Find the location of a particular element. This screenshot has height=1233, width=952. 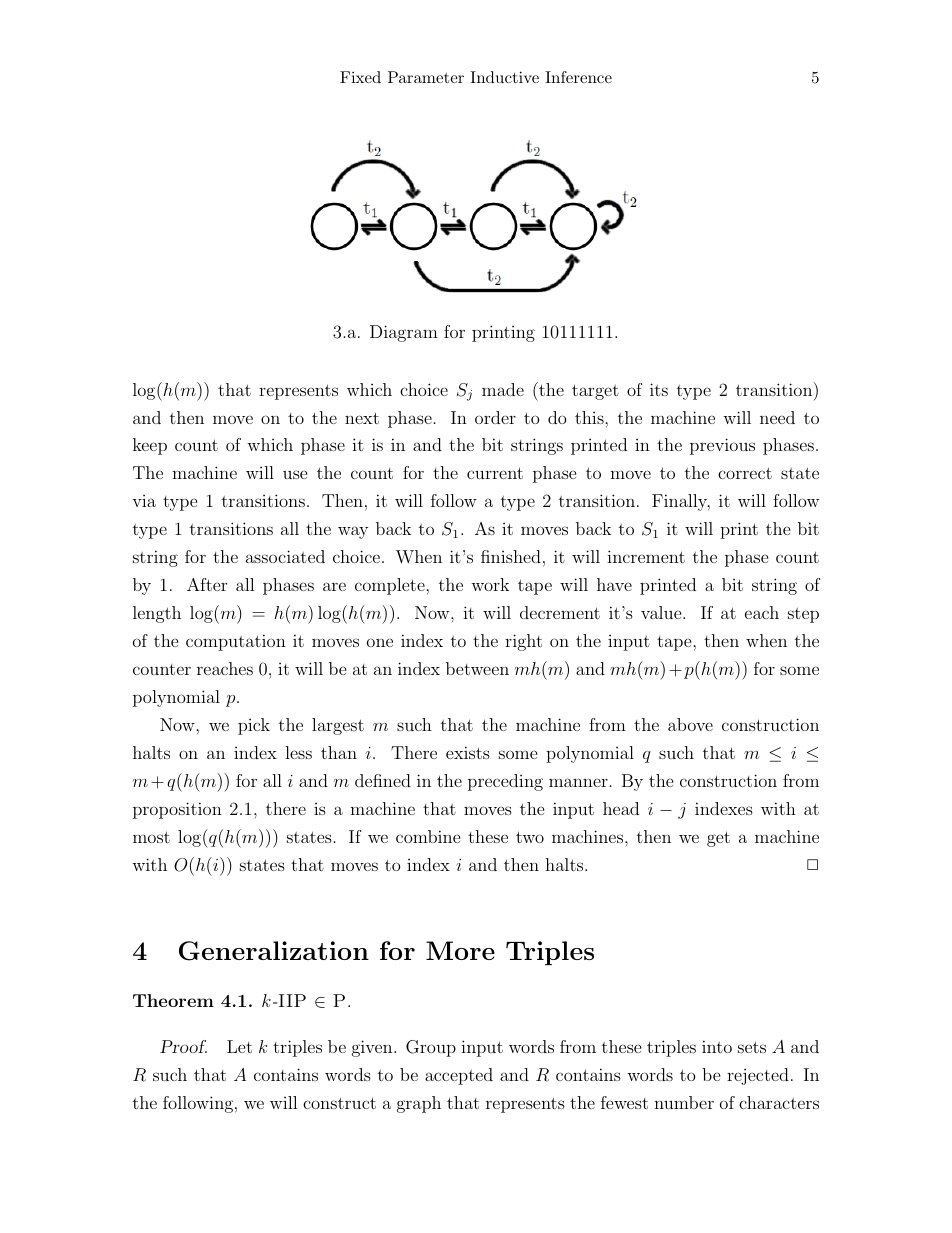

use is located at coordinates (295, 474).
